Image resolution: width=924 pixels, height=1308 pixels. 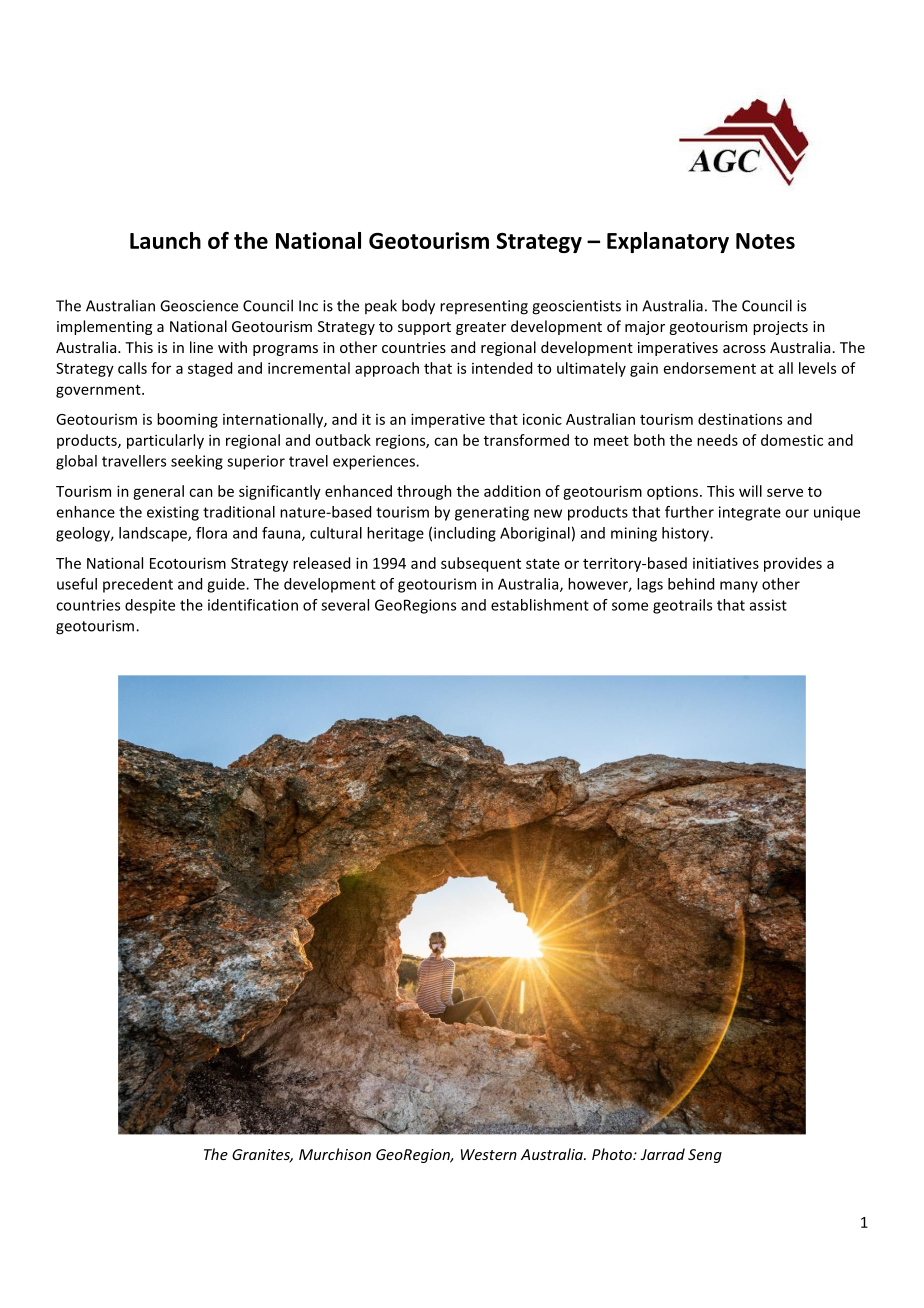 What do you see at coordinates (150, 606) in the image?
I see `despite` at bounding box center [150, 606].
